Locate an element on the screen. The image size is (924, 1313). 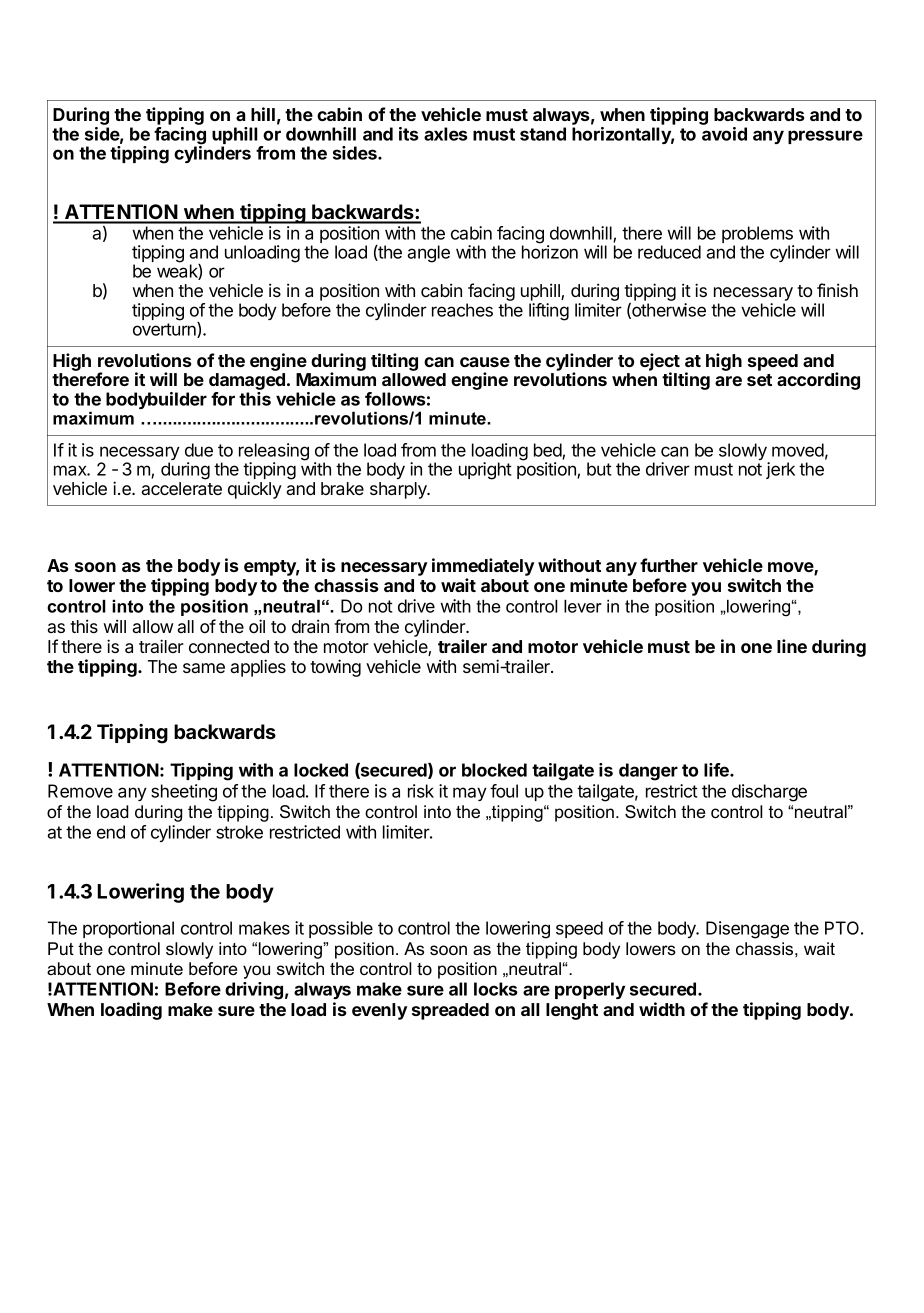
driving is located at coordinates (254, 991).
